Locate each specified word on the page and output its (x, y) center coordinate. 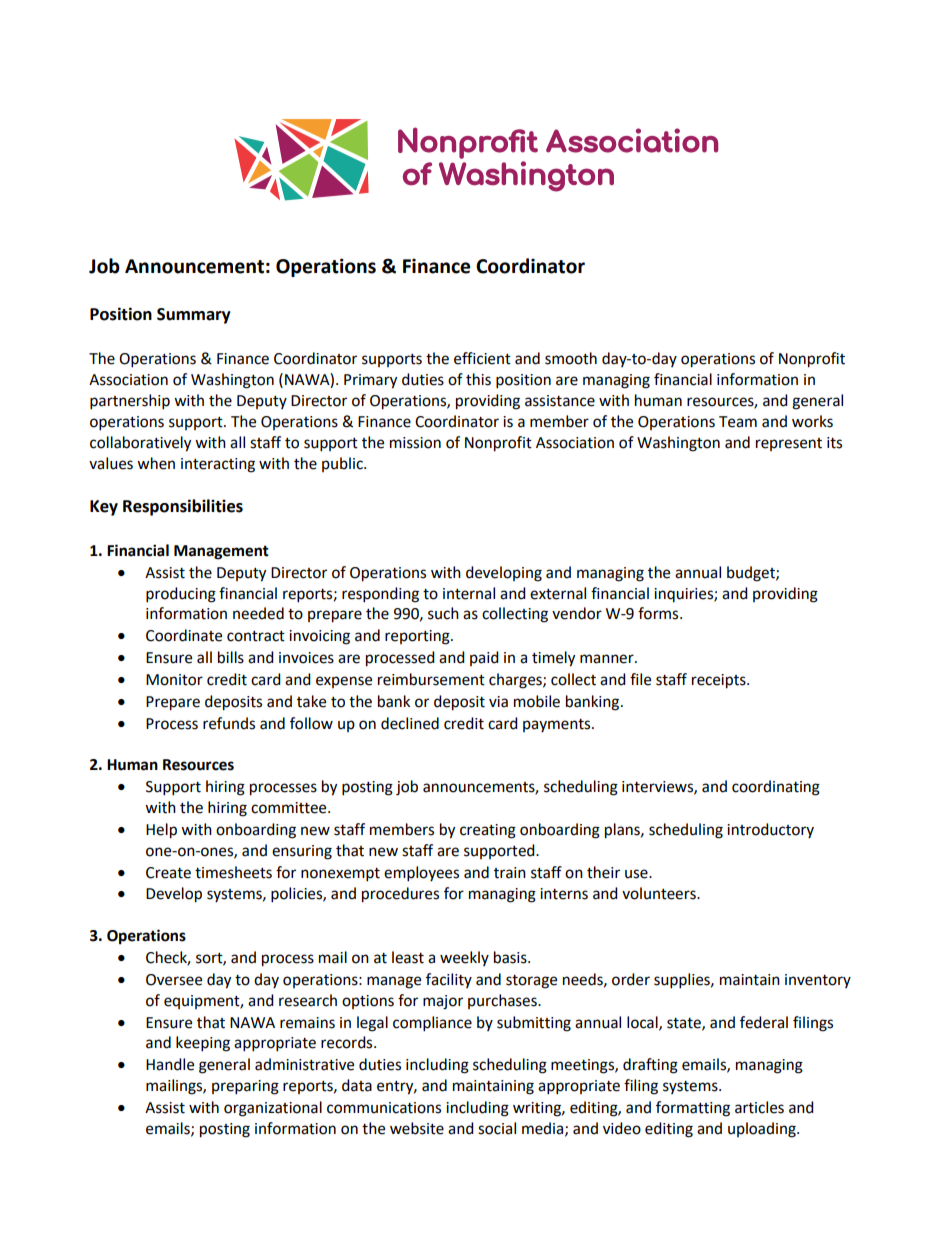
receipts (720, 681)
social (497, 1128)
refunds (229, 723)
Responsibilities (183, 507)
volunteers (660, 893)
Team (738, 422)
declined (410, 723)
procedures (400, 895)
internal (469, 593)
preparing (245, 1087)
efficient (482, 358)
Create (168, 873)
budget (752, 574)
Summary (194, 316)
